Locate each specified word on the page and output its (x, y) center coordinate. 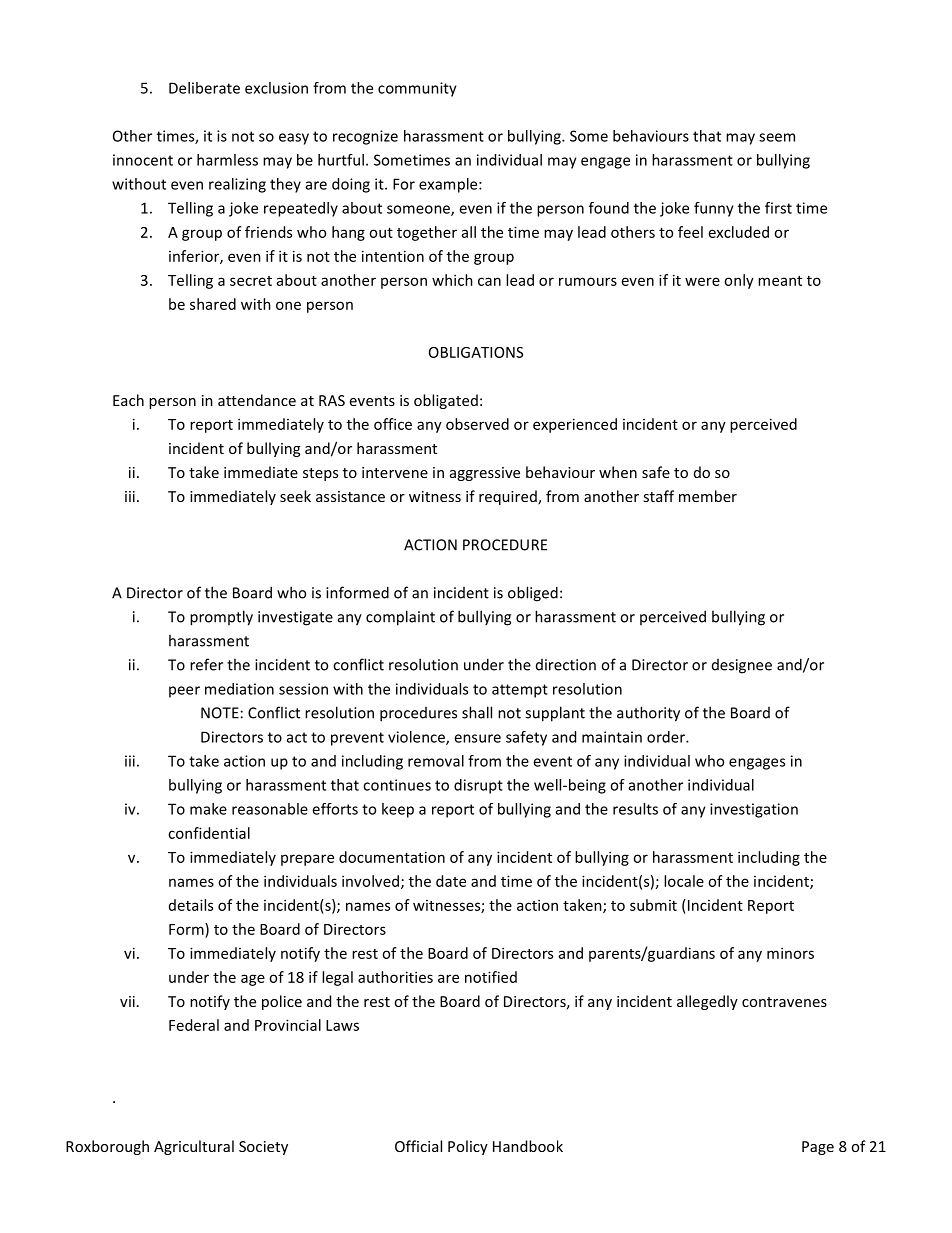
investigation (754, 810)
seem (777, 137)
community (417, 89)
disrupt (478, 786)
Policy (468, 1147)
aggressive (485, 474)
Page (818, 1148)
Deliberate (204, 88)
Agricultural (194, 1147)
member (708, 496)
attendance (257, 400)
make (208, 809)
